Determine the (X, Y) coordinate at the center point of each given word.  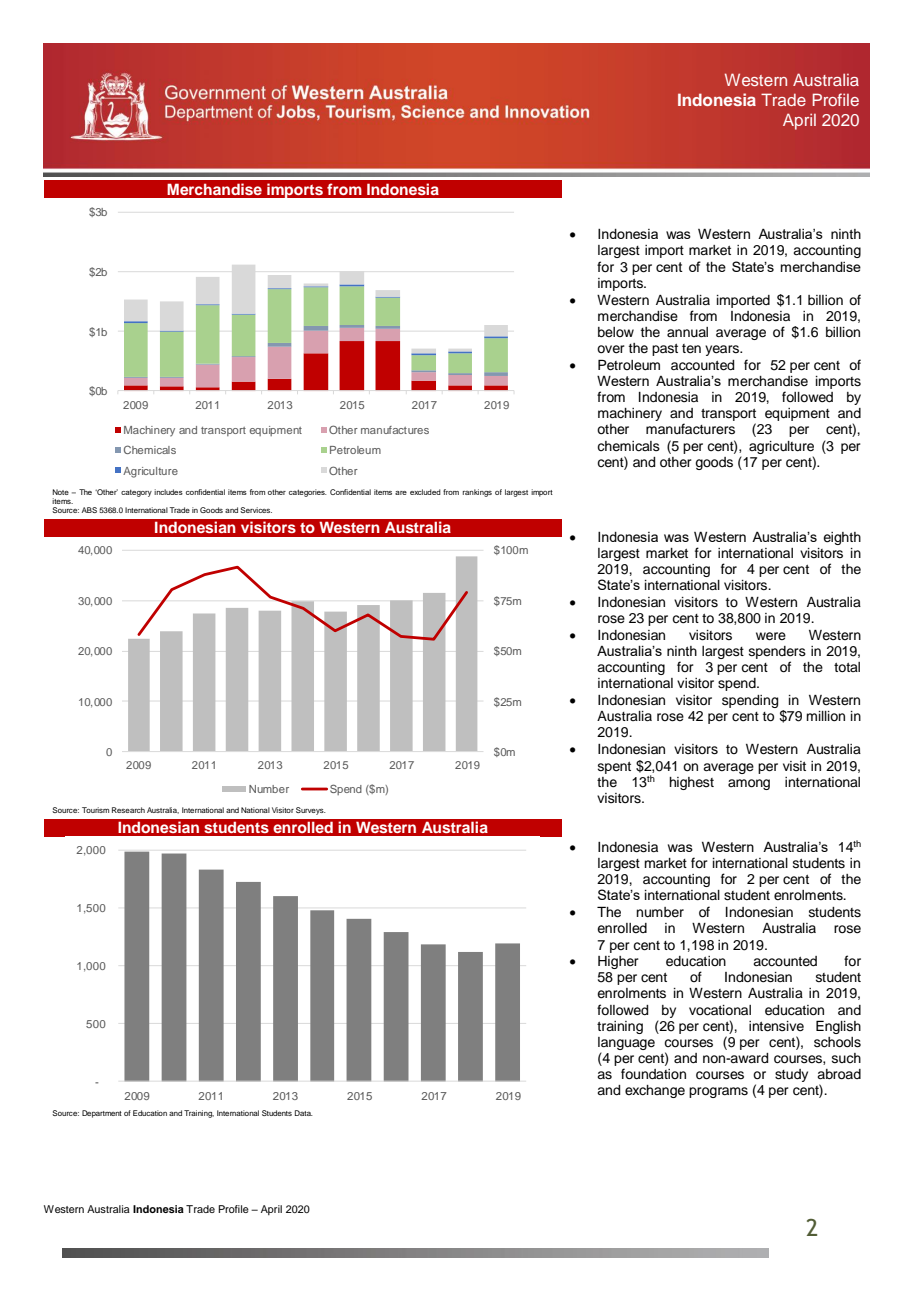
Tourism (95, 810)
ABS (89, 510)
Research (128, 810)
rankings (477, 493)
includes (168, 492)
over (611, 349)
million (825, 716)
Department (102, 1114)
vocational (720, 1010)
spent (614, 768)
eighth (842, 538)
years (723, 350)
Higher (618, 962)
